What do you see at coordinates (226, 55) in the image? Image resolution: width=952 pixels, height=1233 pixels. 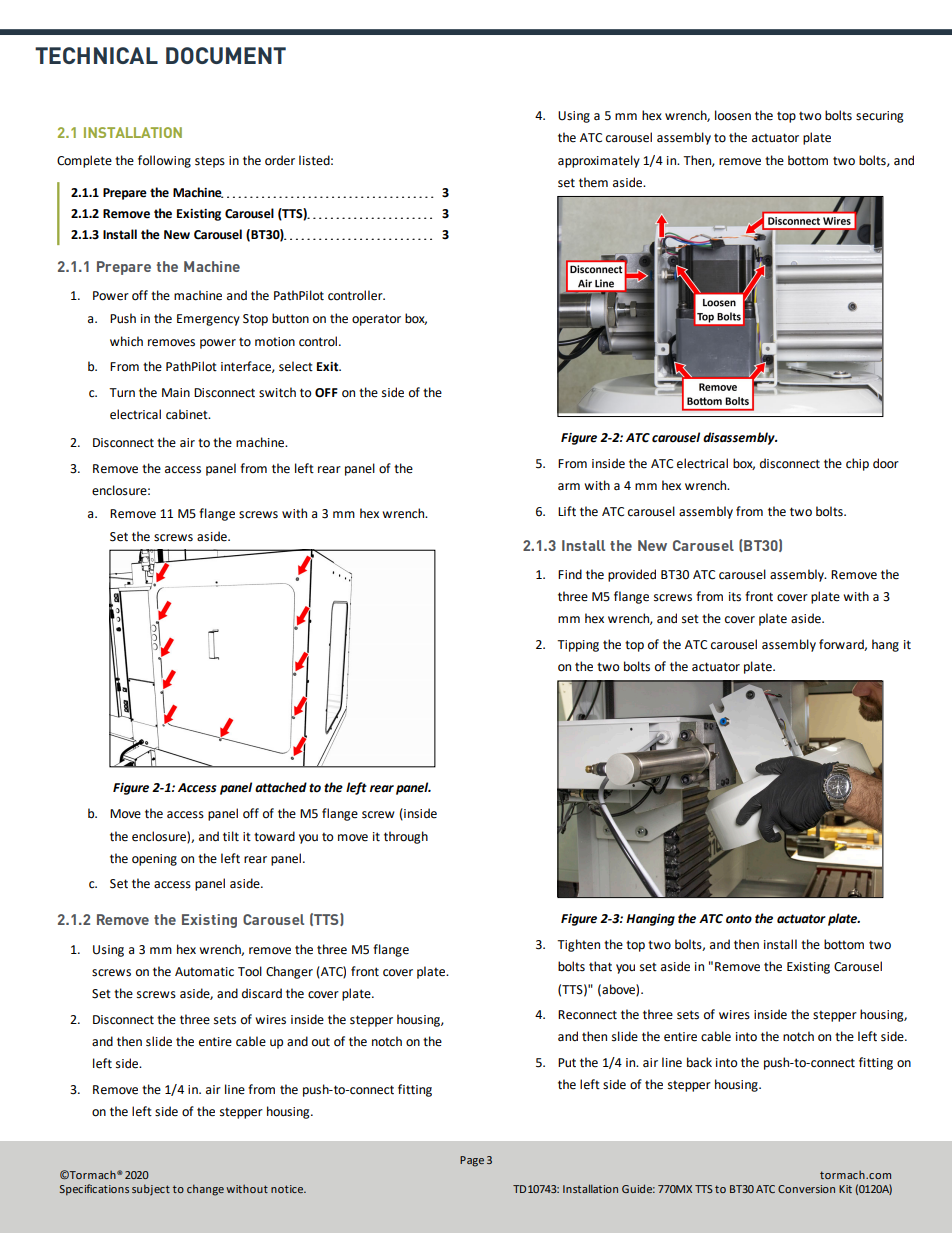 I see `DOCUMENT` at bounding box center [226, 55].
